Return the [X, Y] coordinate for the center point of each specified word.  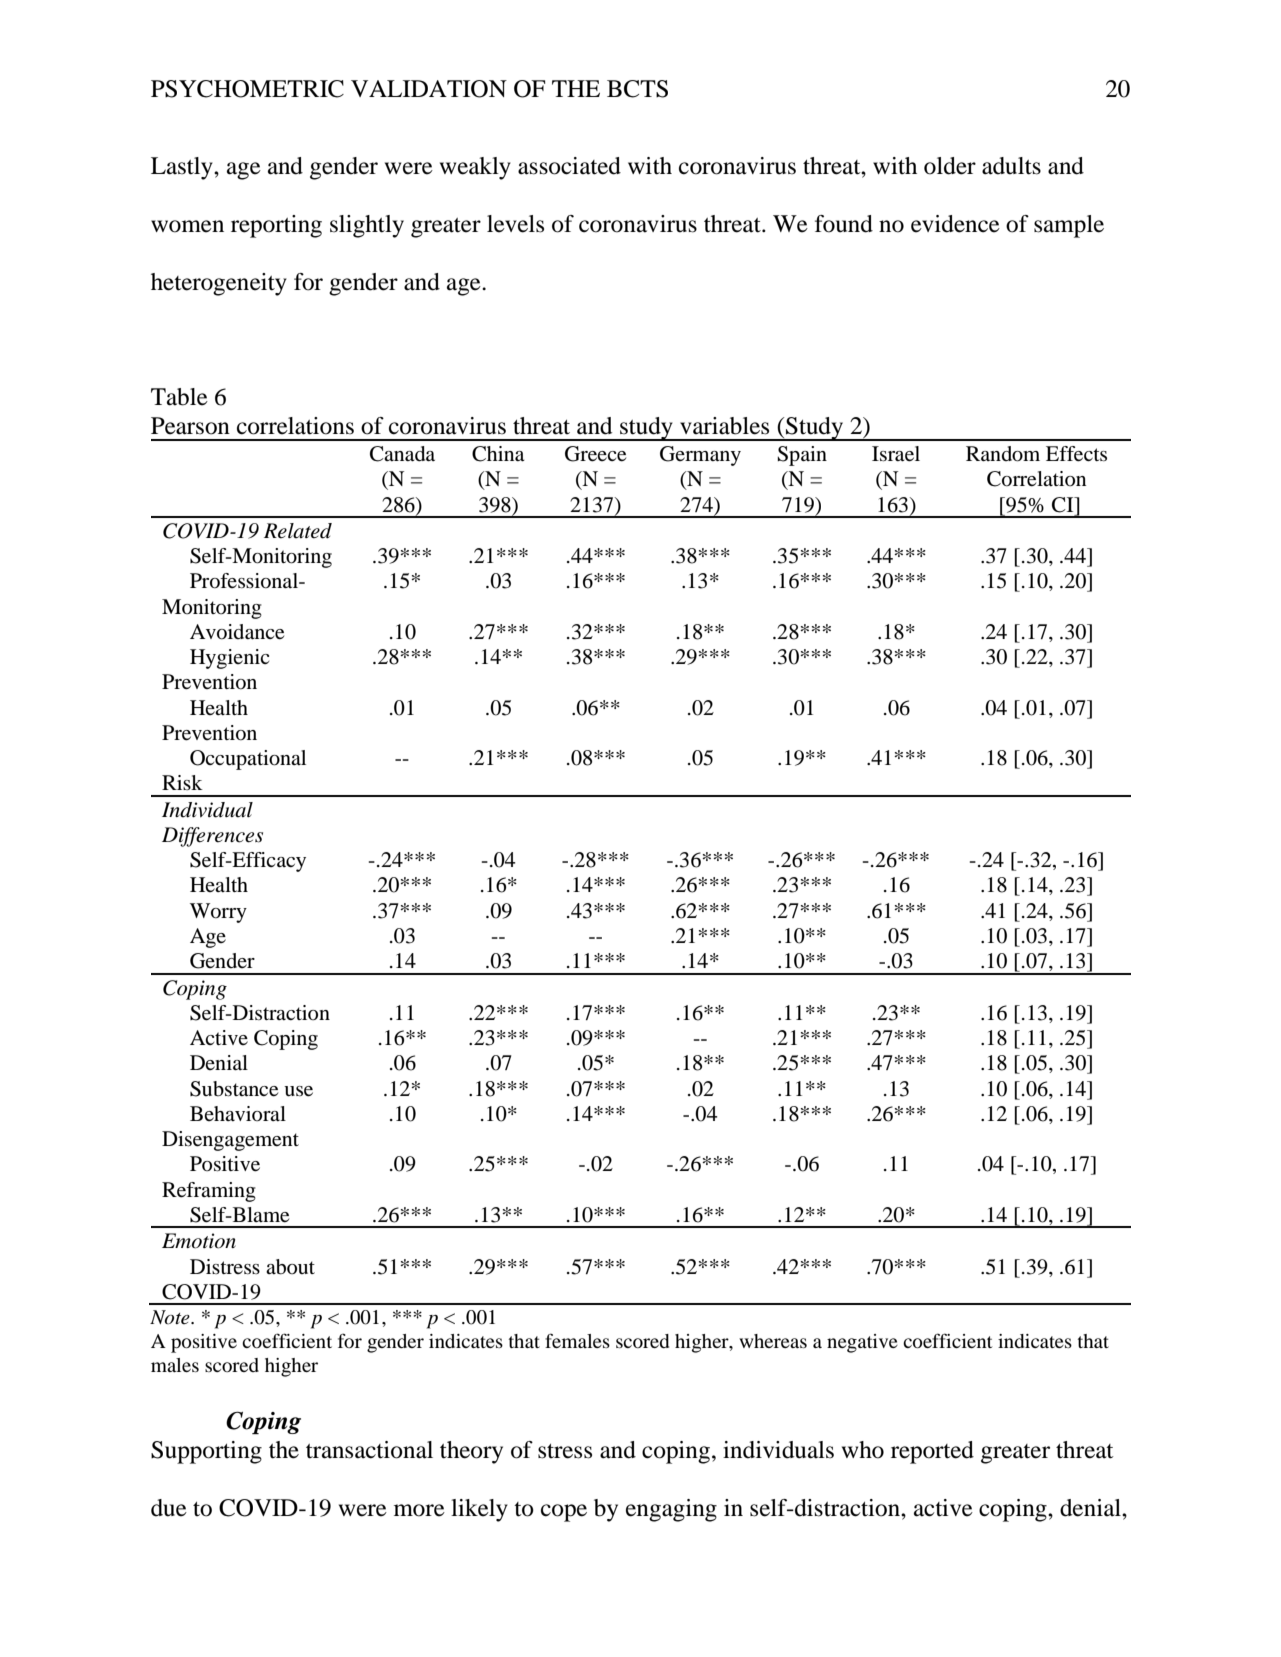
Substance [234, 1089]
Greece [595, 454]
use [298, 1091]
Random [1003, 454]
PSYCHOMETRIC [247, 89]
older [950, 166]
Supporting [206, 1452]
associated [569, 166]
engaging [671, 1510]
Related [298, 531]
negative [862, 1343]
